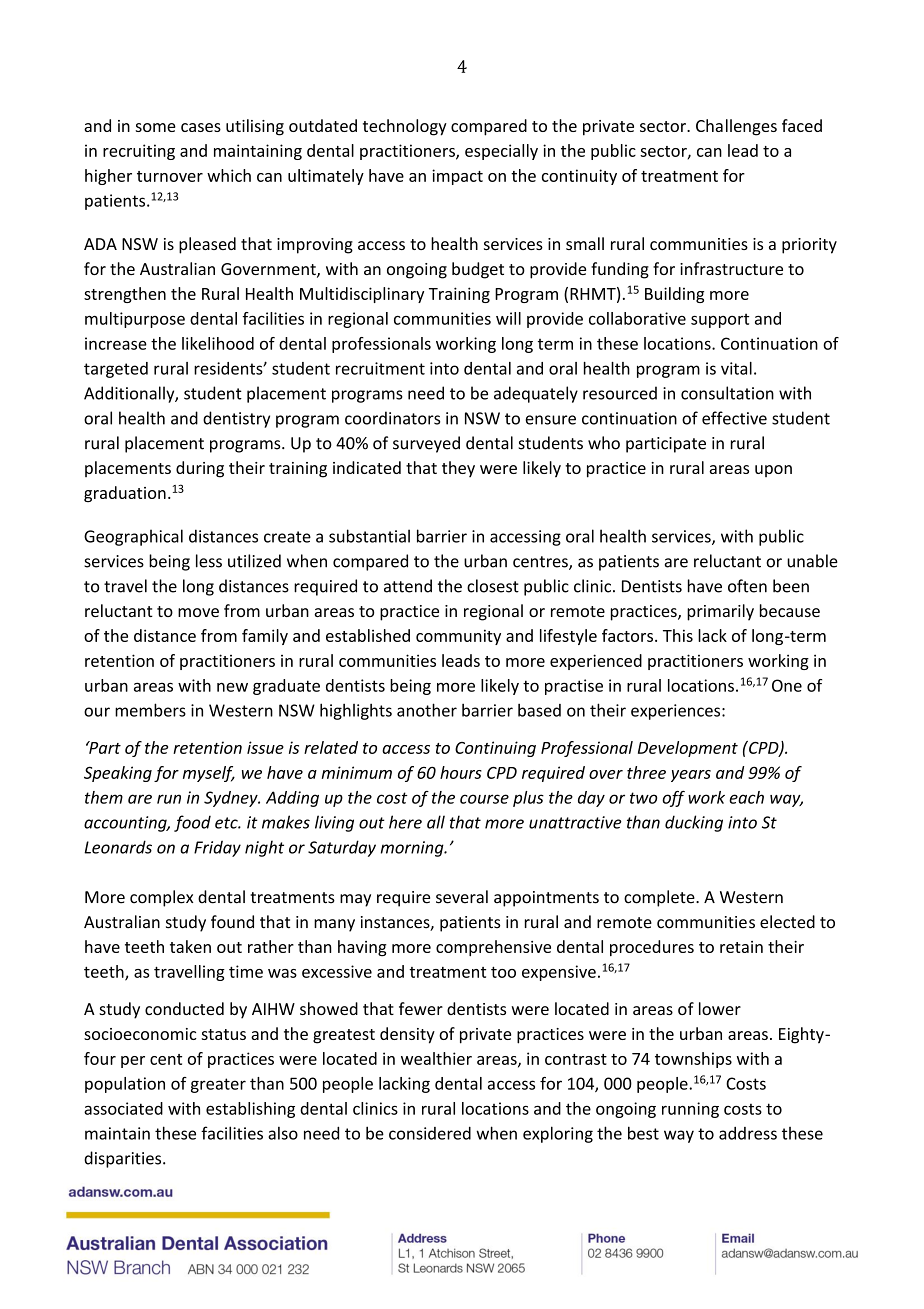 The width and height of the screenshot is (924, 1309). Describe the element at coordinates (430, 1133) in the screenshot. I see `considered` at that location.
